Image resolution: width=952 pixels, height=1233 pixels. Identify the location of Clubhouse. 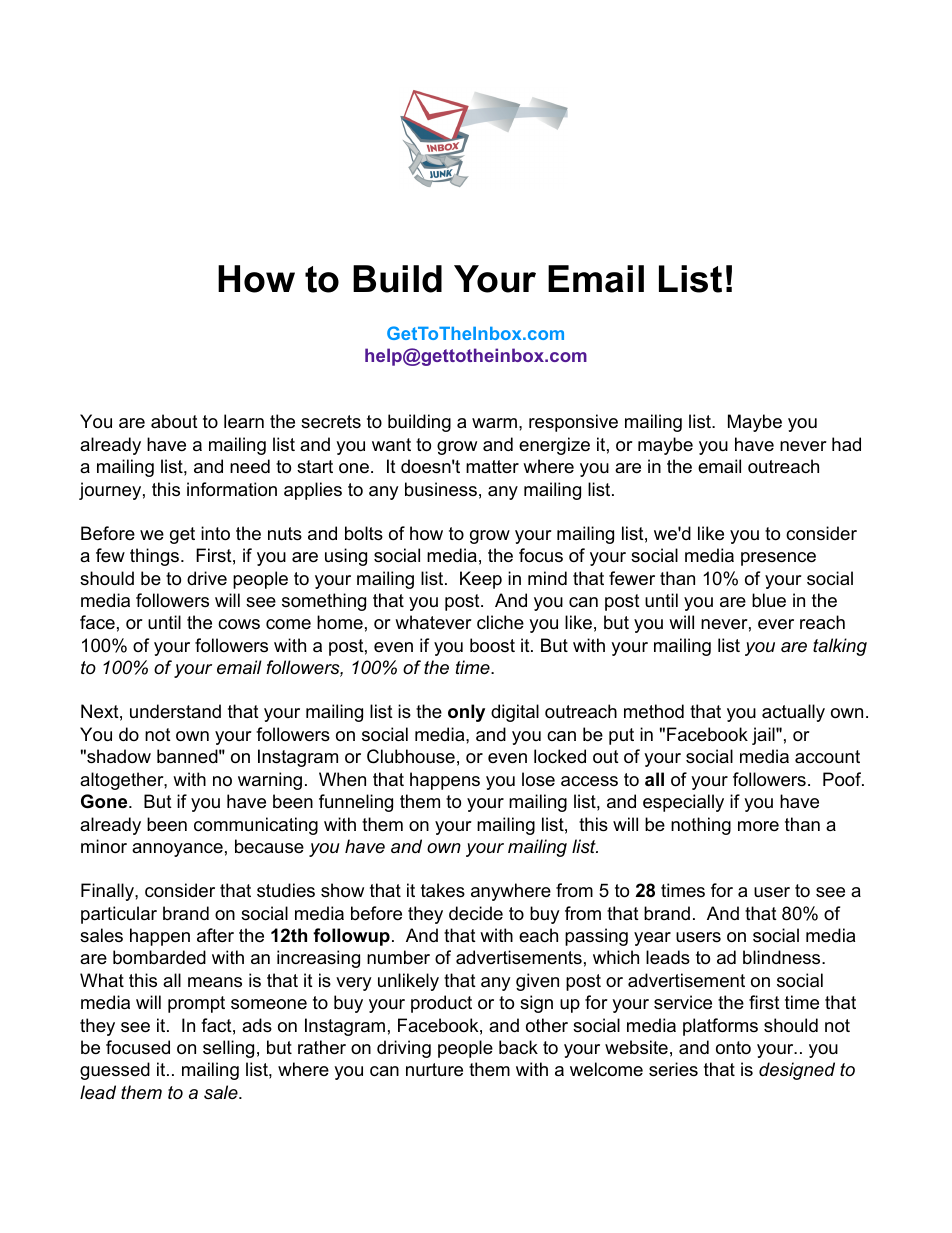
(411, 756).
